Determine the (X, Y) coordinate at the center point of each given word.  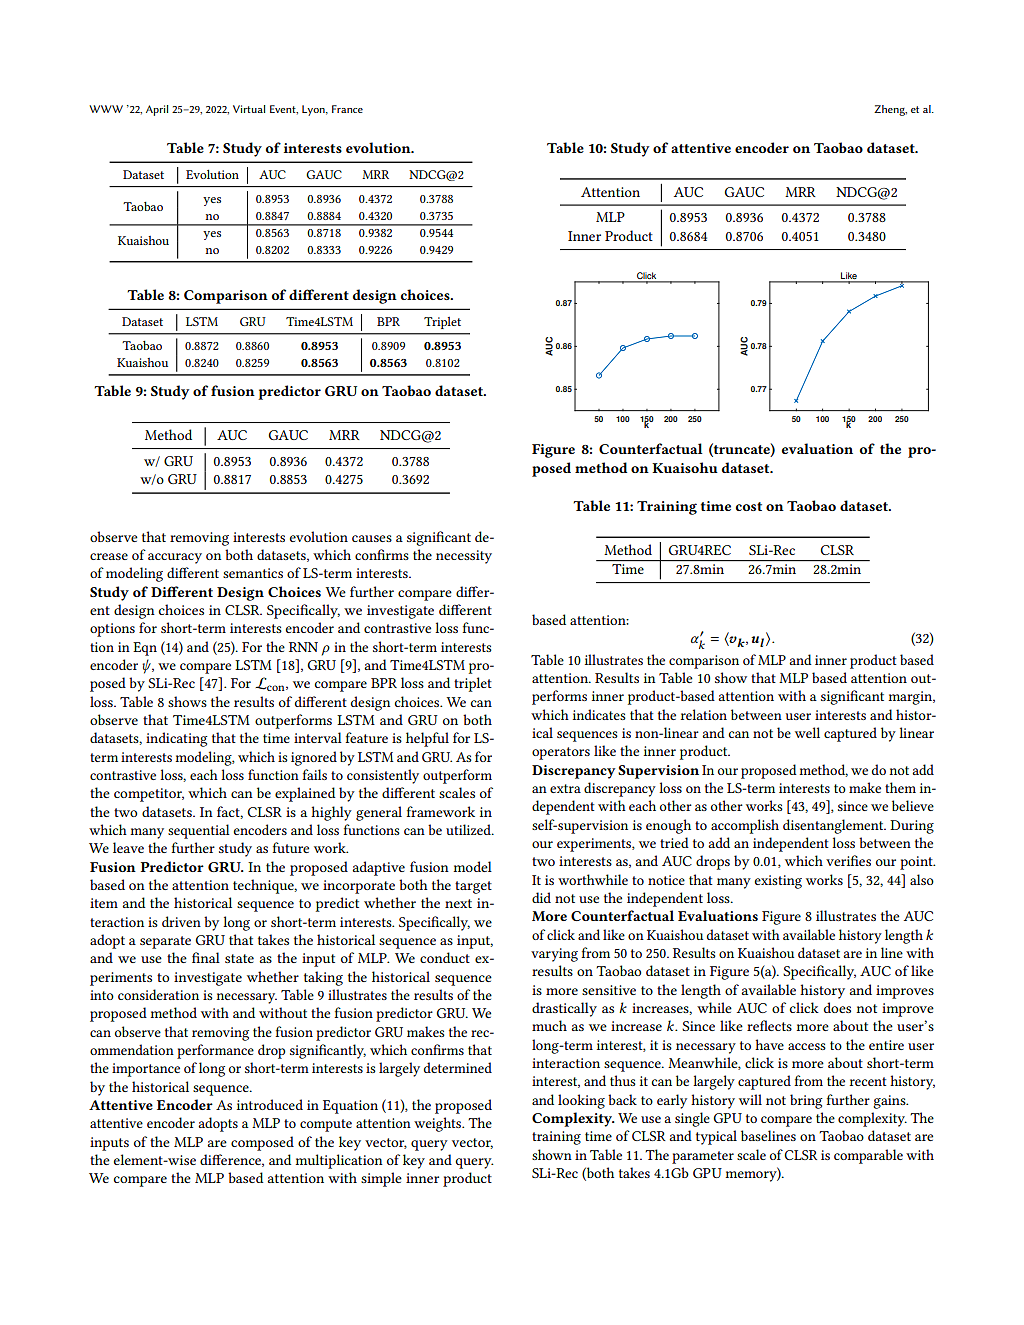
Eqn (145, 649)
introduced (270, 1104)
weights (439, 1124)
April (157, 110)
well (807, 732)
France (347, 109)
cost (749, 506)
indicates (599, 714)
